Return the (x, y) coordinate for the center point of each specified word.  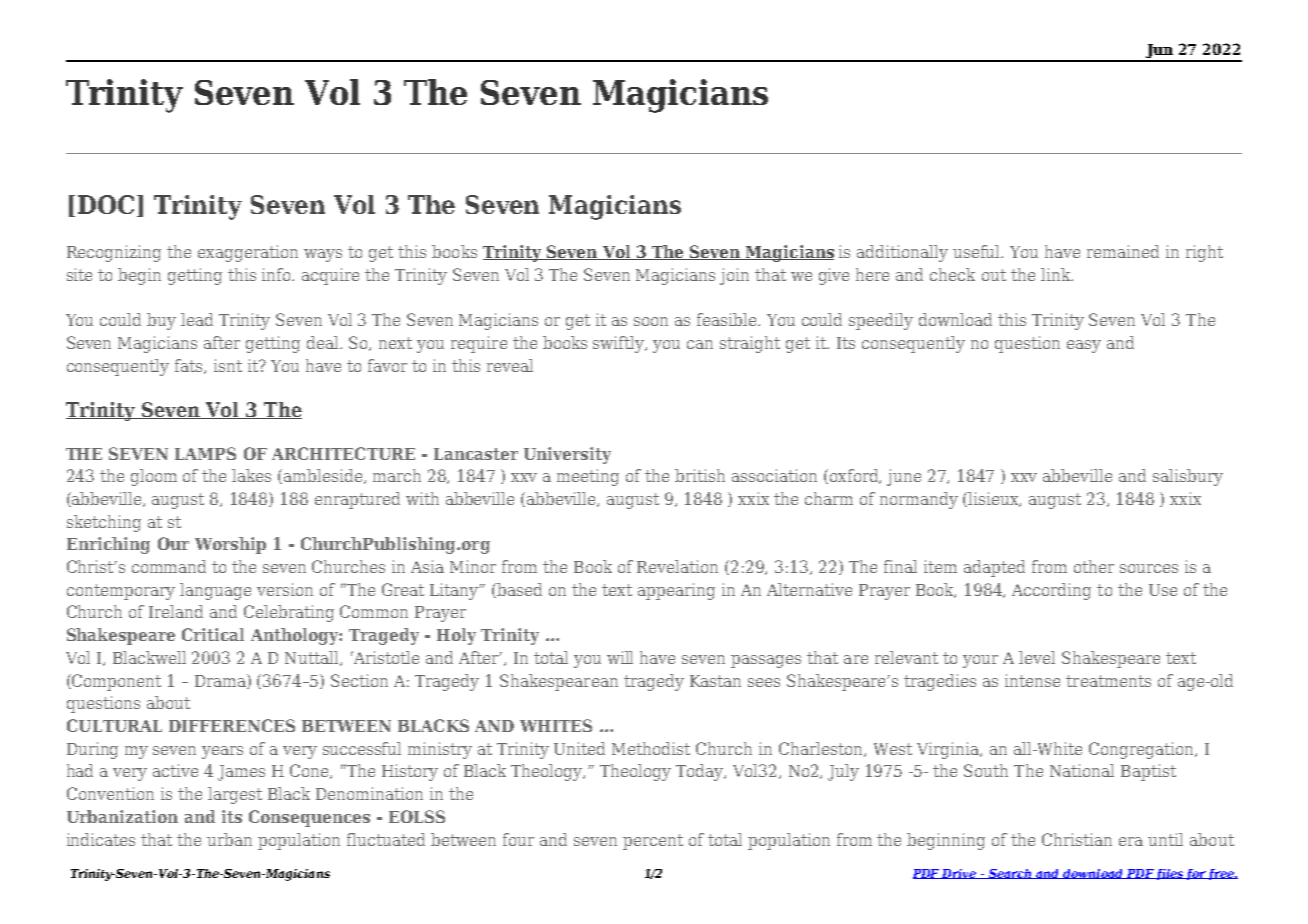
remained (1123, 251)
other (1094, 566)
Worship (230, 545)
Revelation (677, 566)
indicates (101, 839)
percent (653, 842)
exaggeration (248, 253)
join (734, 276)
